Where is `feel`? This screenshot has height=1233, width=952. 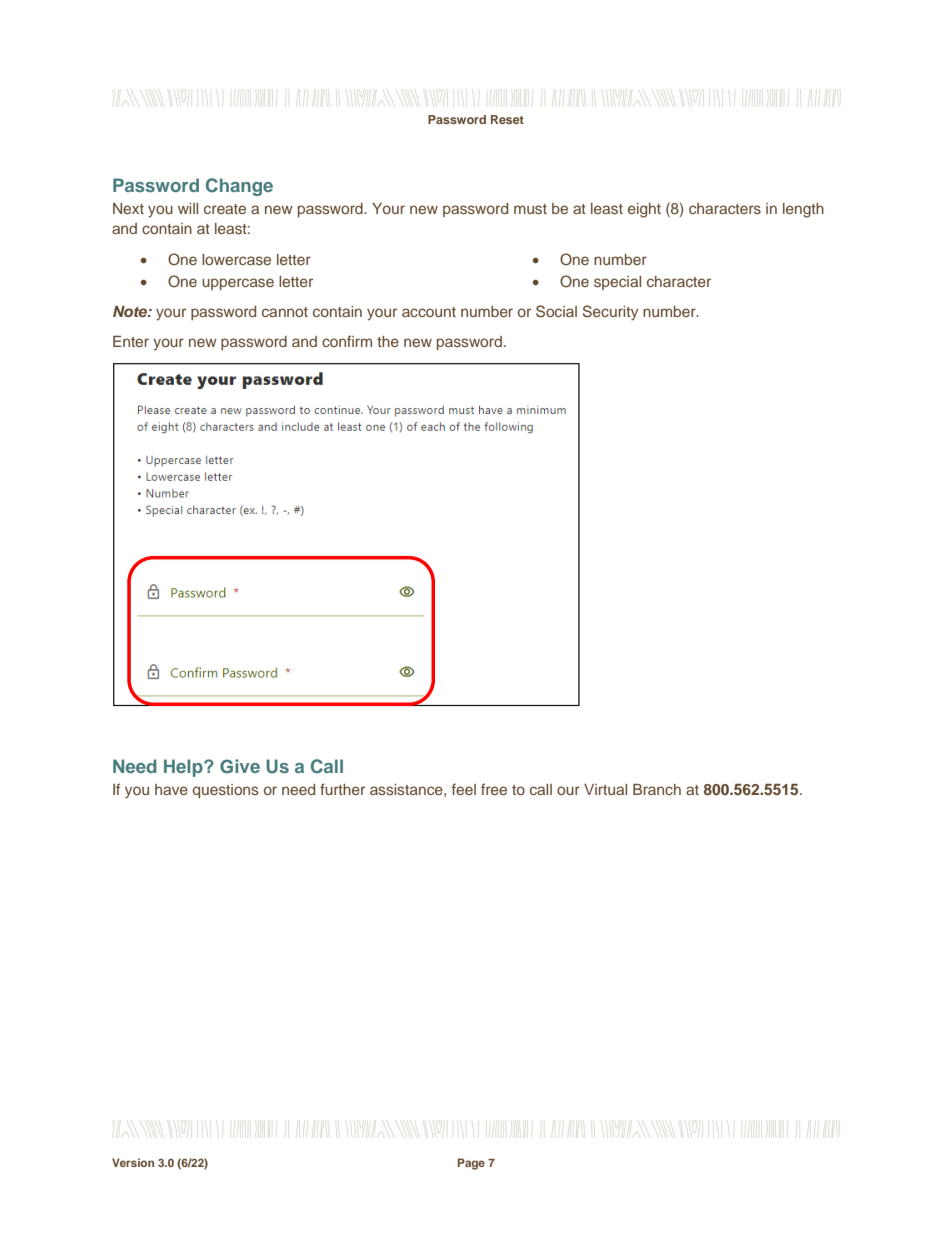
feel is located at coordinates (464, 789).
